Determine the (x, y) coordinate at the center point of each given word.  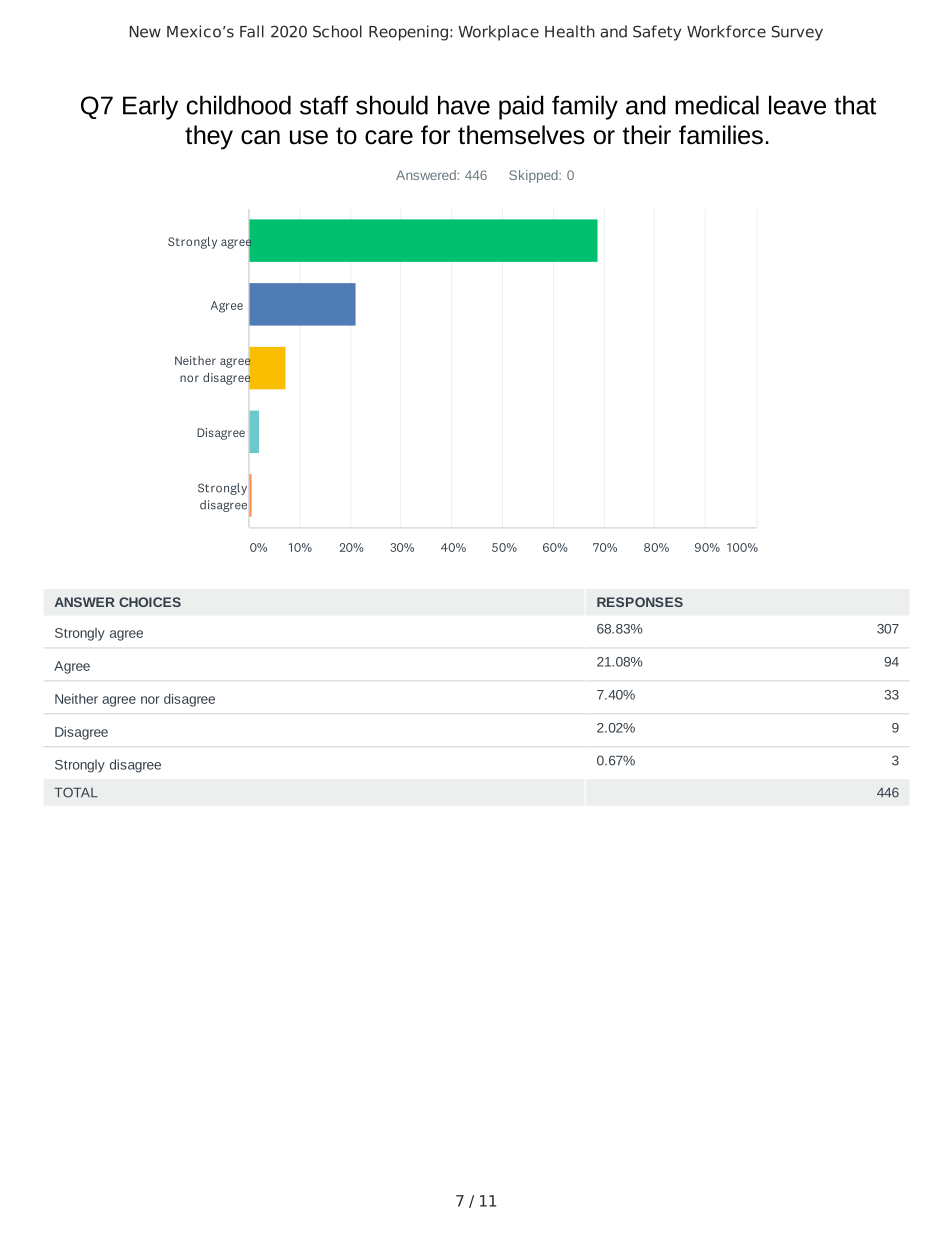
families (721, 135)
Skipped (534, 176)
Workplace (498, 33)
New (145, 32)
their (647, 135)
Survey (797, 33)
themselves (521, 135)
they (209, 137)
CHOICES (150, 602)
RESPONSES (640, 602)
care (389, 137)
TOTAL (76, 792)
